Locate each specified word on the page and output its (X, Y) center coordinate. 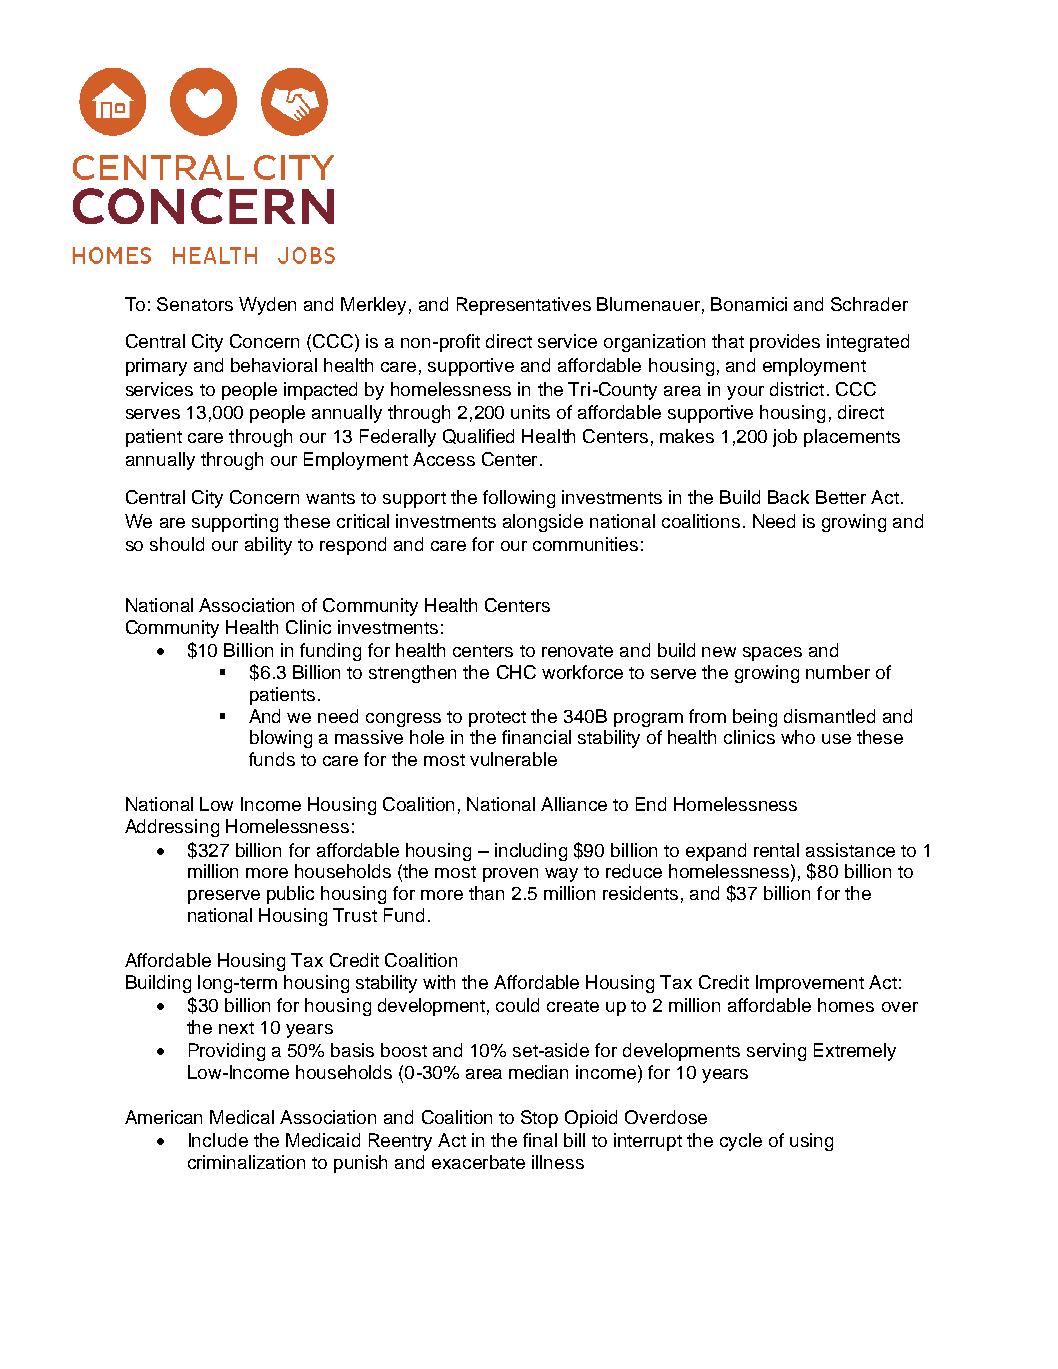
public (290, 895)
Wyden (267, 306)
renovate (577, 651)
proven (510, 875)
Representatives (524, 306)
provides (785, 343)
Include (218, 1140)
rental (776, 850)
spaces (772, 654)
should (177, 544)
